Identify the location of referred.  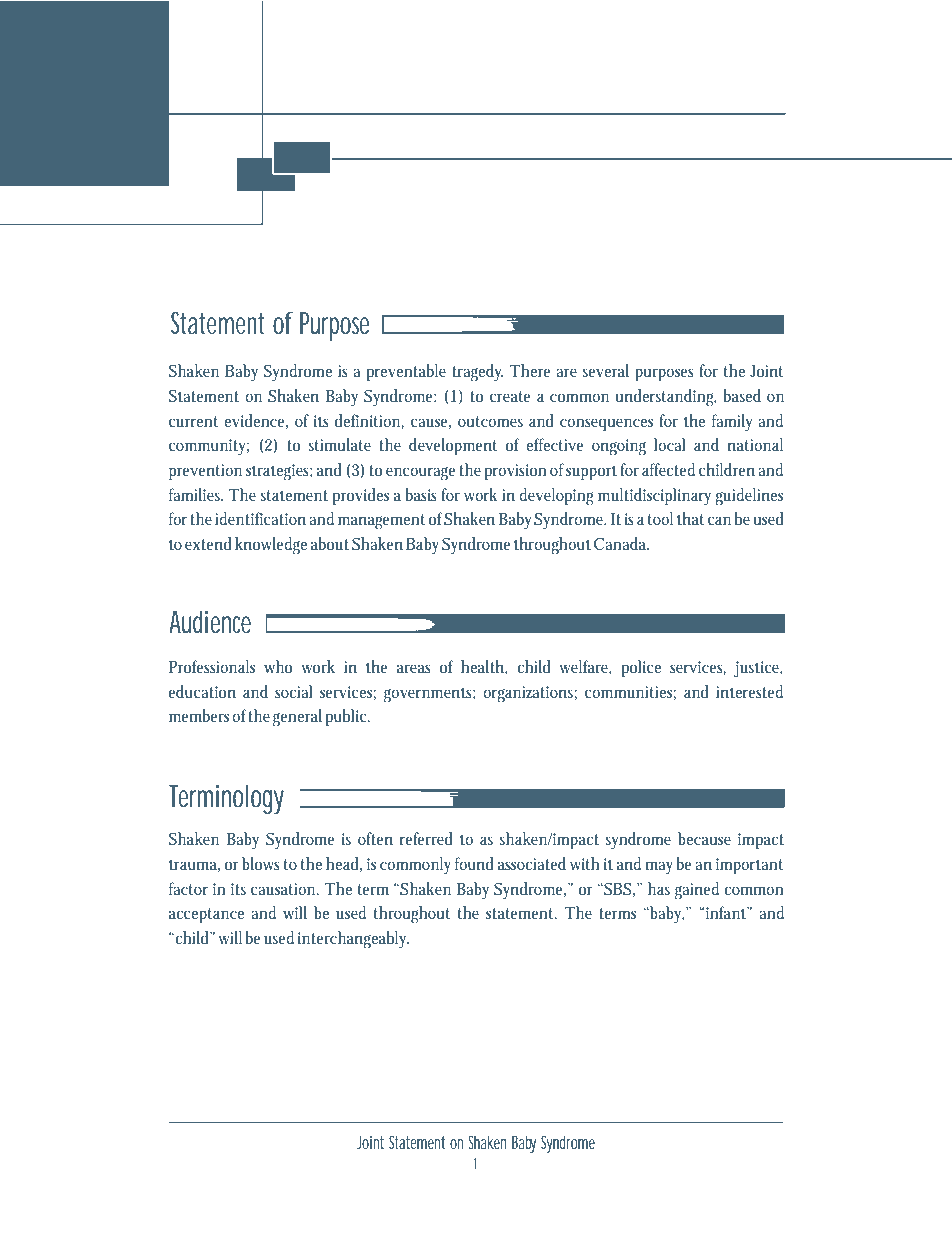
(426, 838).
